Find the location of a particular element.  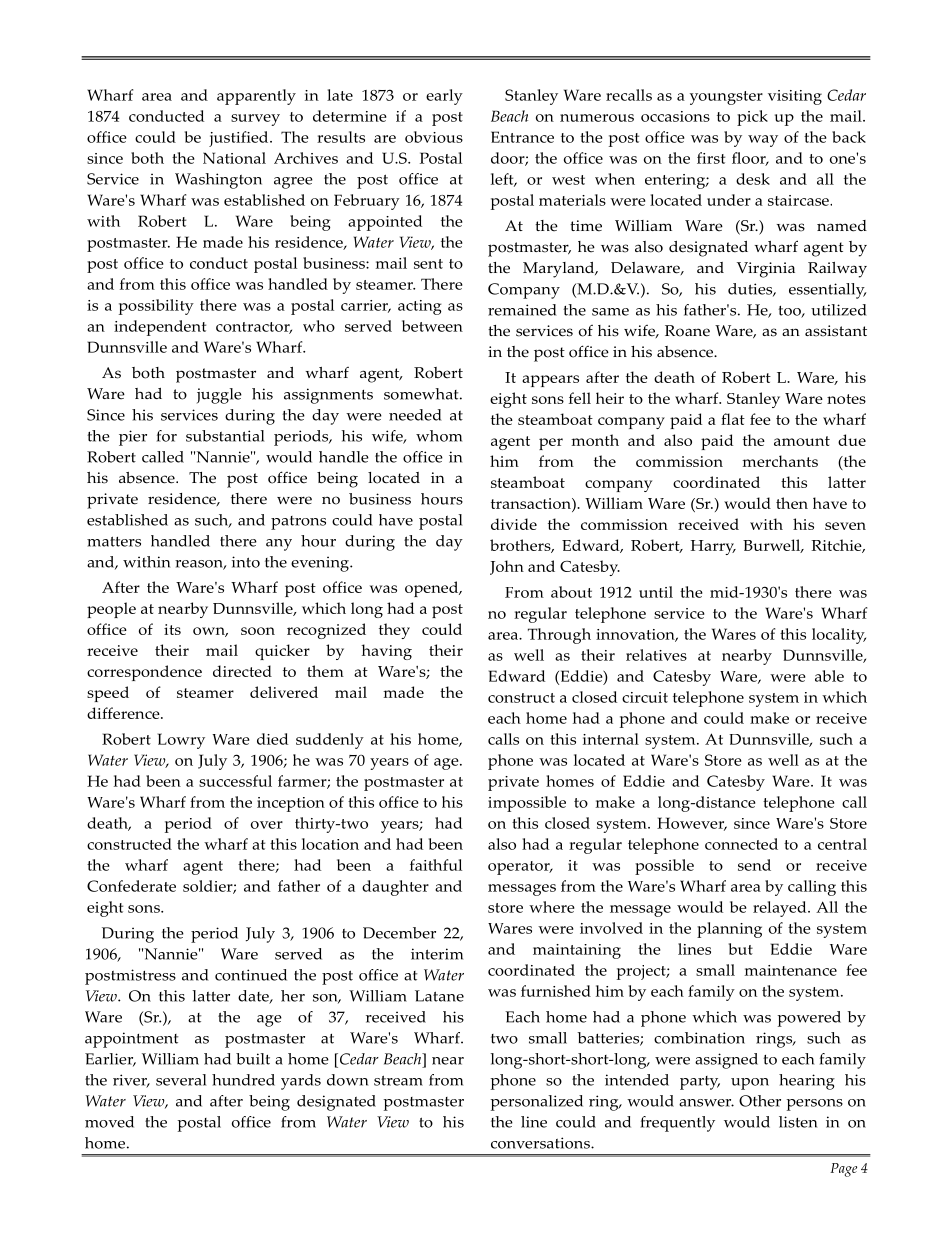

its is located at coordinates (172, 629).
